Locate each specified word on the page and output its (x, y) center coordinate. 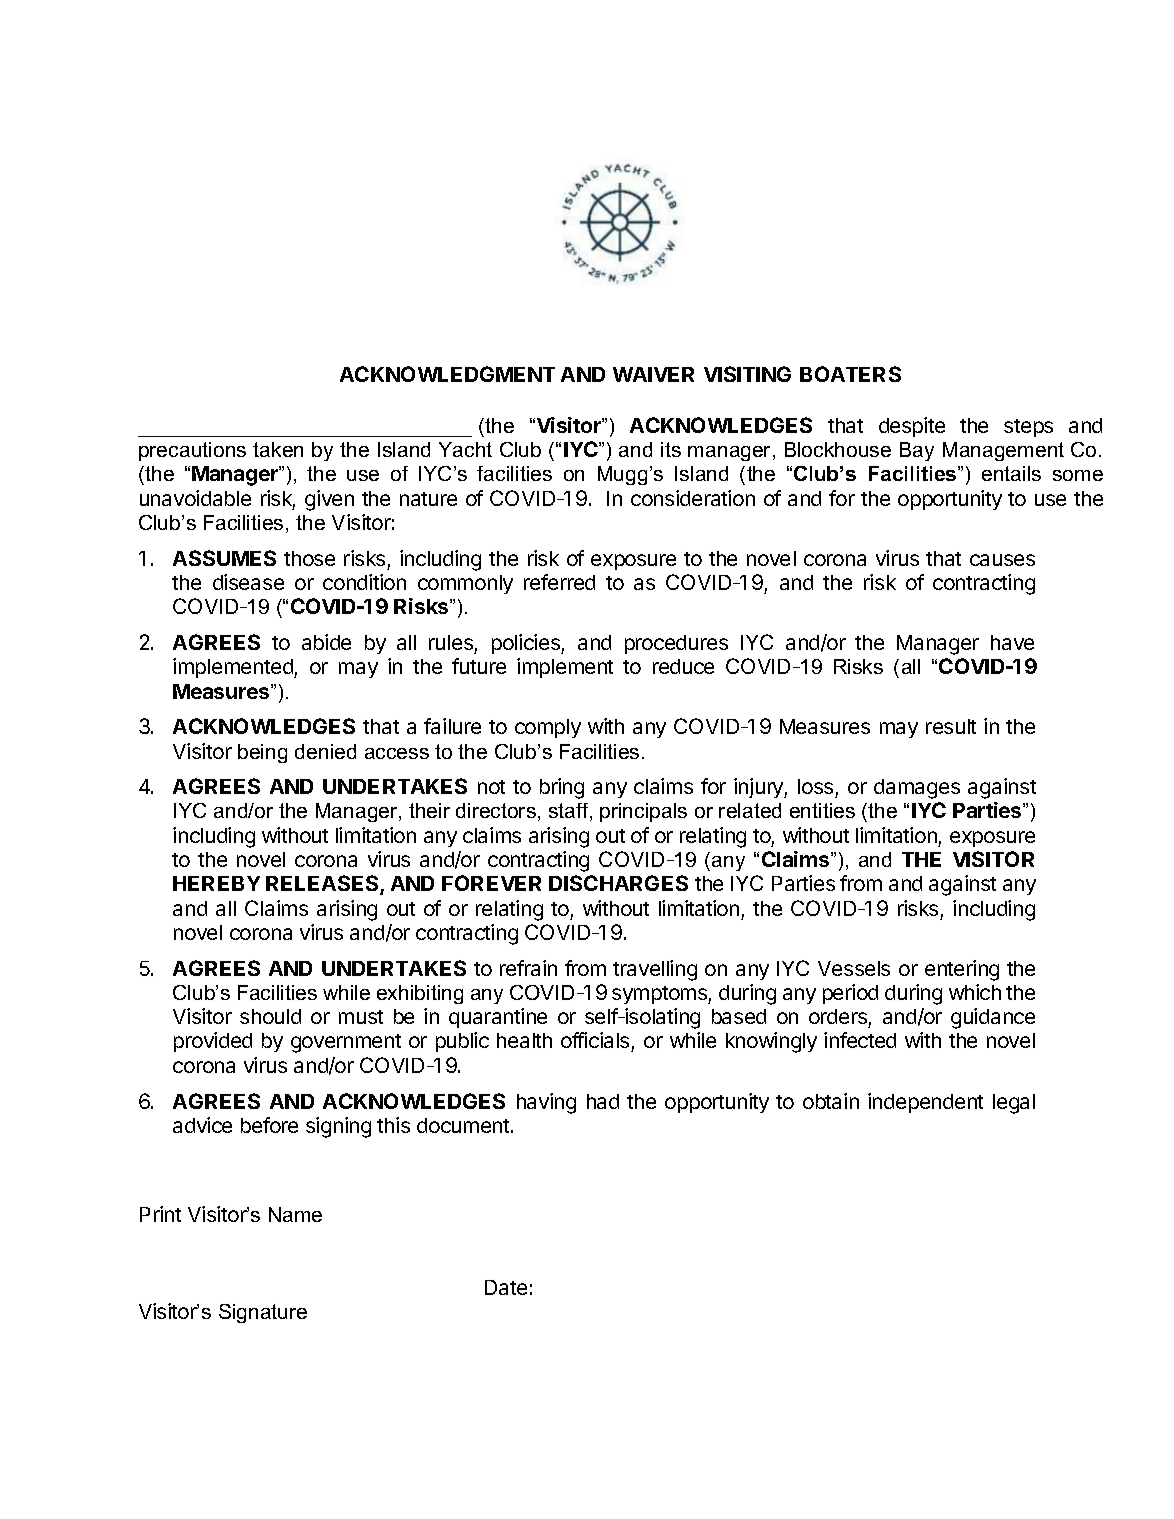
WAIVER (653, 374)
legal (1014, 1104)
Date (506, 1287)
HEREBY (216, 883)
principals (643, 812)
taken (278, 449)
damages (917, 789)
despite (912, 427)
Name (295, 1214)
